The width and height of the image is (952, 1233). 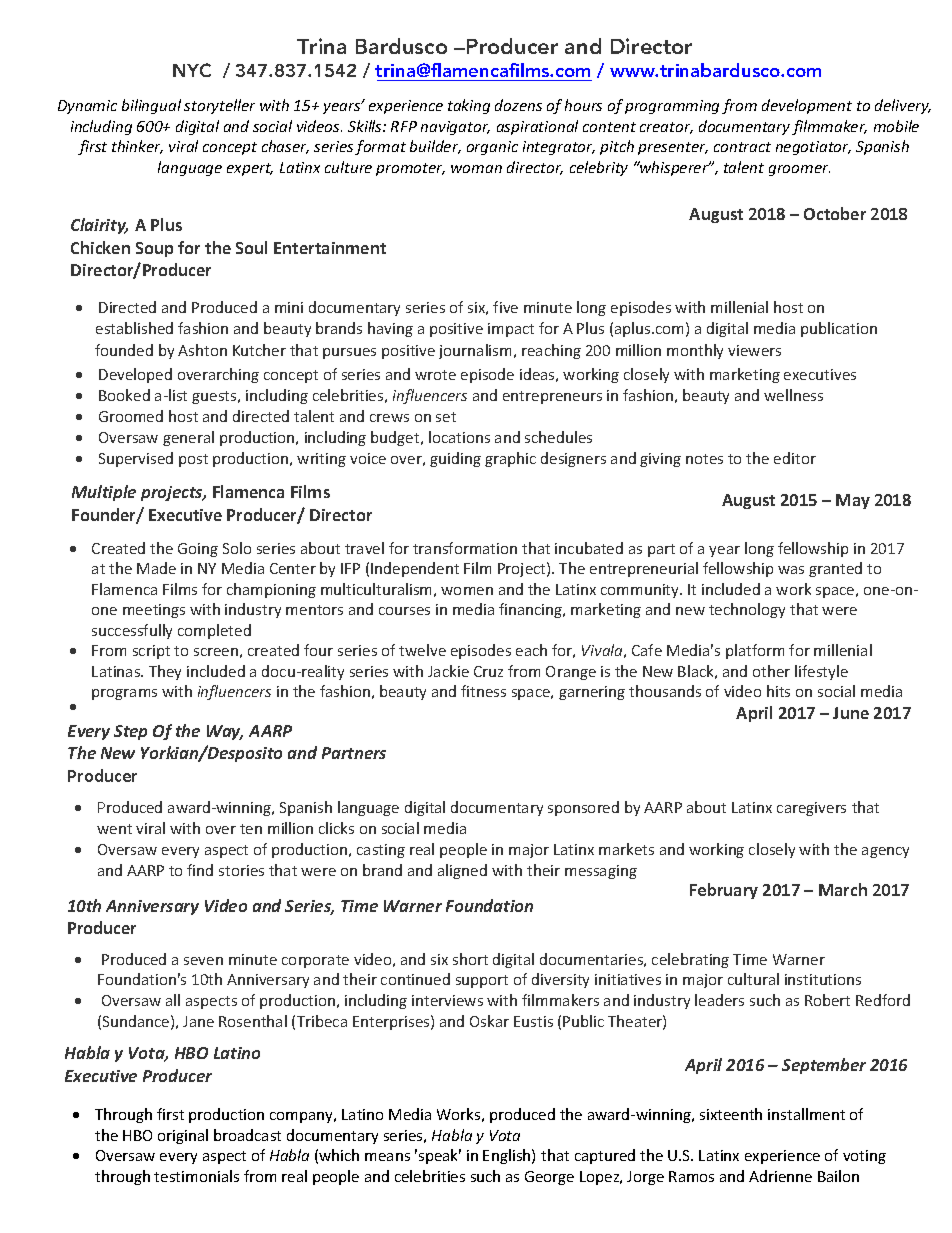 I want to click on bilingual, so click(x=151, y=106).
